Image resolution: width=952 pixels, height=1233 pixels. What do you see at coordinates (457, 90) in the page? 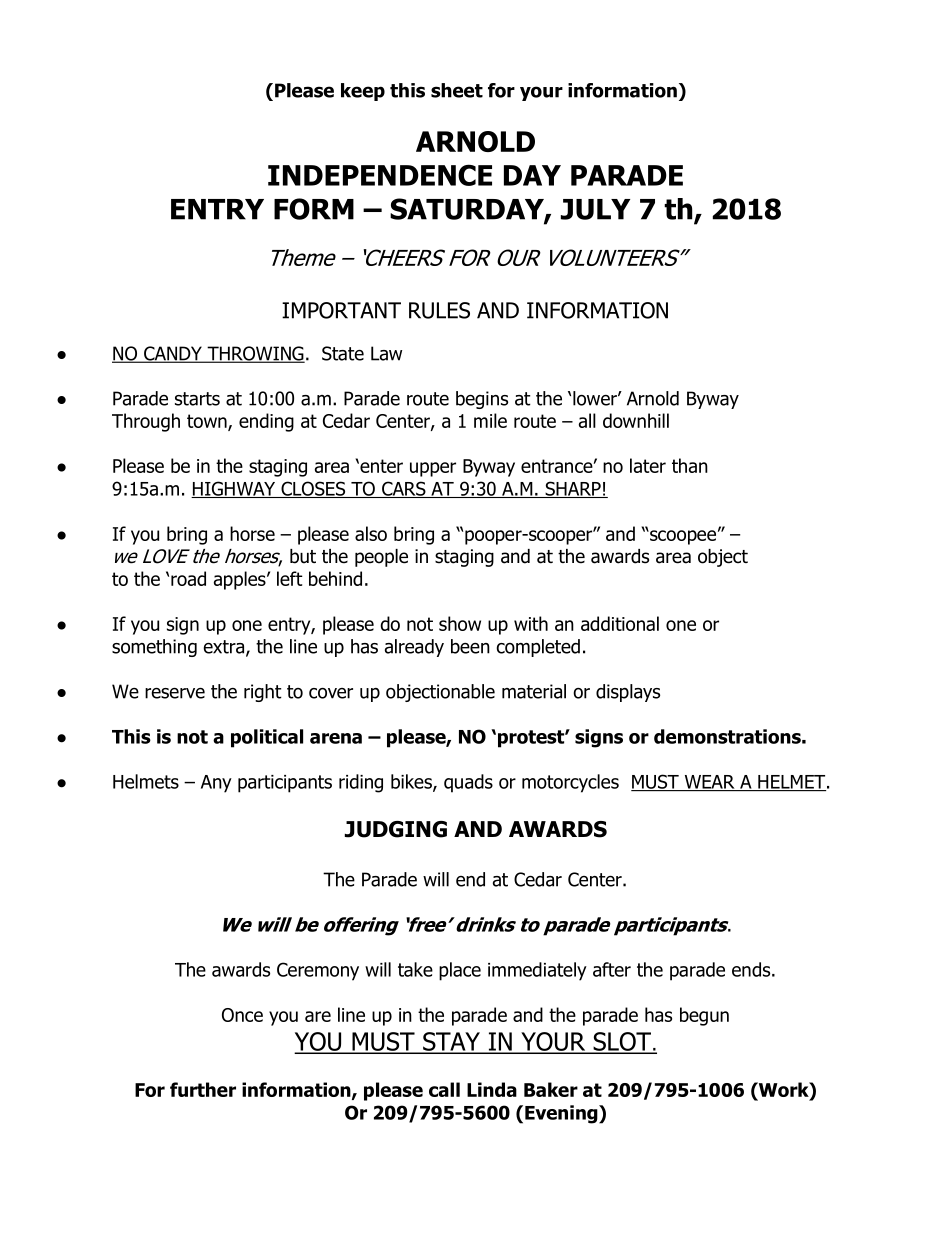
I see `sheet` at bounding box center [457, 90].
